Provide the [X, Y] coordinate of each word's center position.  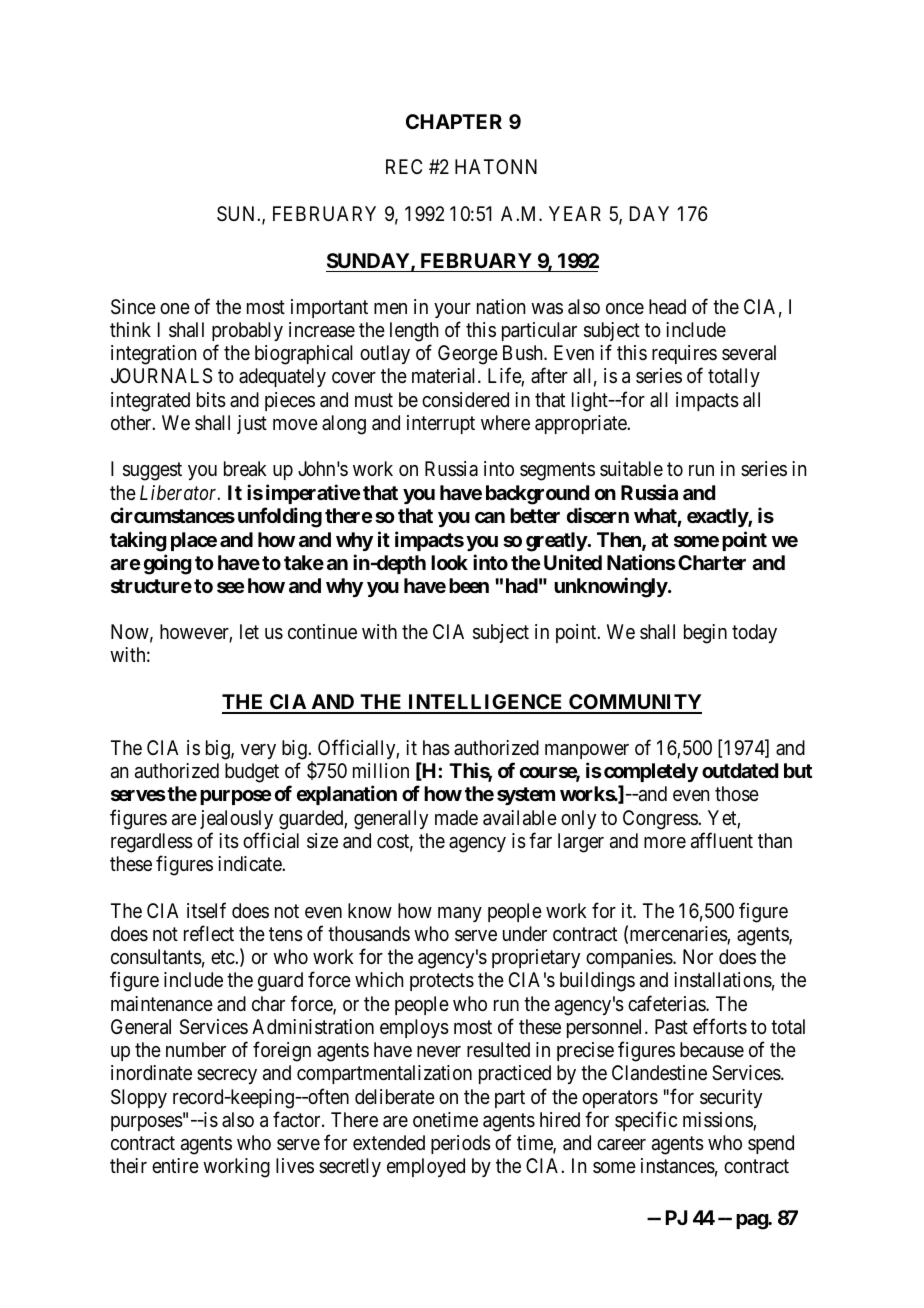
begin [705, 634]
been [469, 585]
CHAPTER [454, 121]
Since [133, 307]
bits [211, 400]
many [460, 914]
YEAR [575, 213]
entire [175, 1165]
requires [684, 356]
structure [151, 586]
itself [206, 910]
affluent [722, 840]
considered [465, 400]
